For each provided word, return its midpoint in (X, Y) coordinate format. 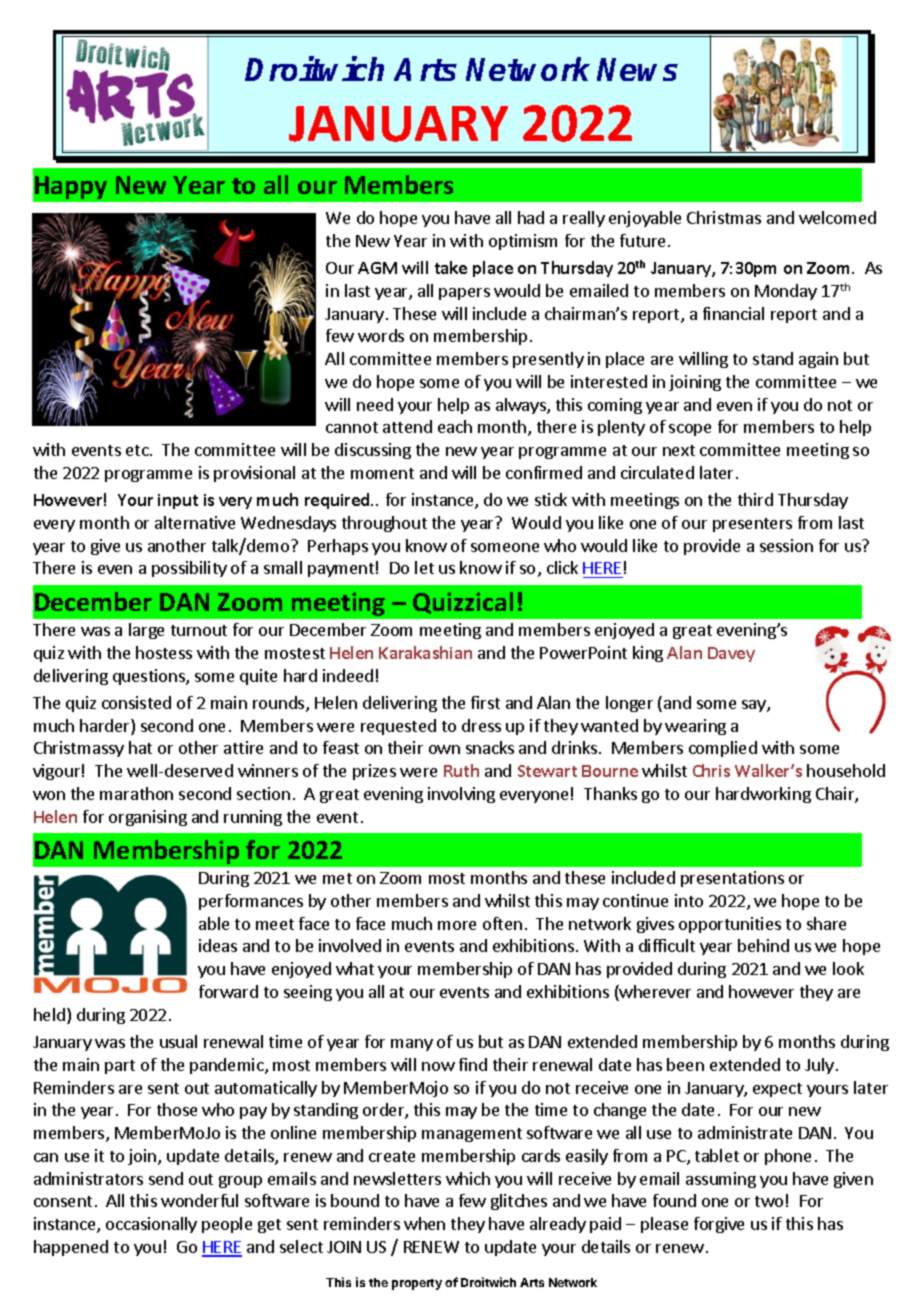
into (689, 900)
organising (148, 818)
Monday (786, 292)
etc (138, 450)
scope (690, 430)
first (485, 702)
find (473, 1064)
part (120, 1067)
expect (777, 1090)
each (455, 426)
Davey (731, 654)
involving (461, 795)
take (451, 267)
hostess (164, 652)
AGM (377, 268)
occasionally (151, 1225)
